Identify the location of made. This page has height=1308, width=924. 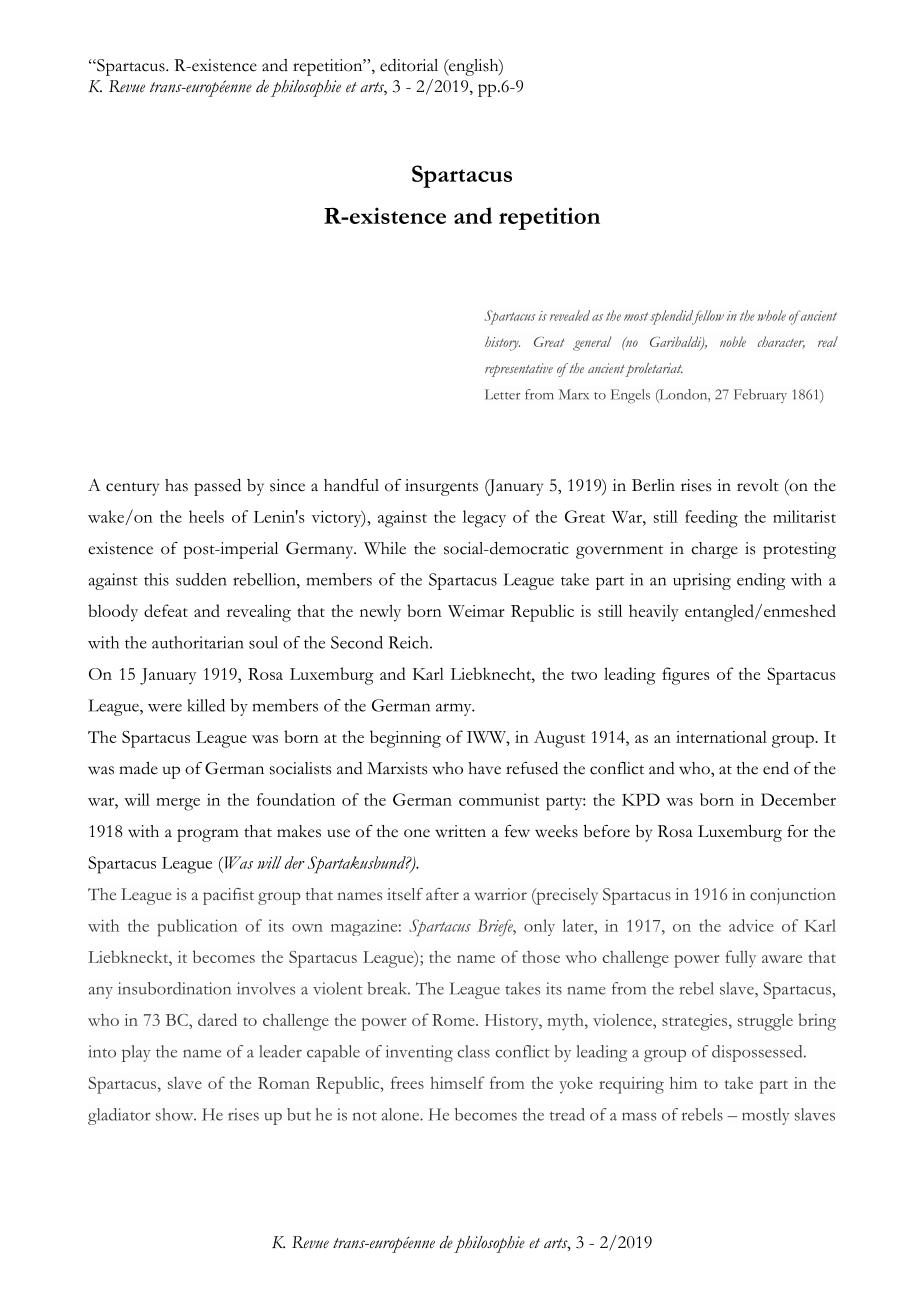
(138, 768).
